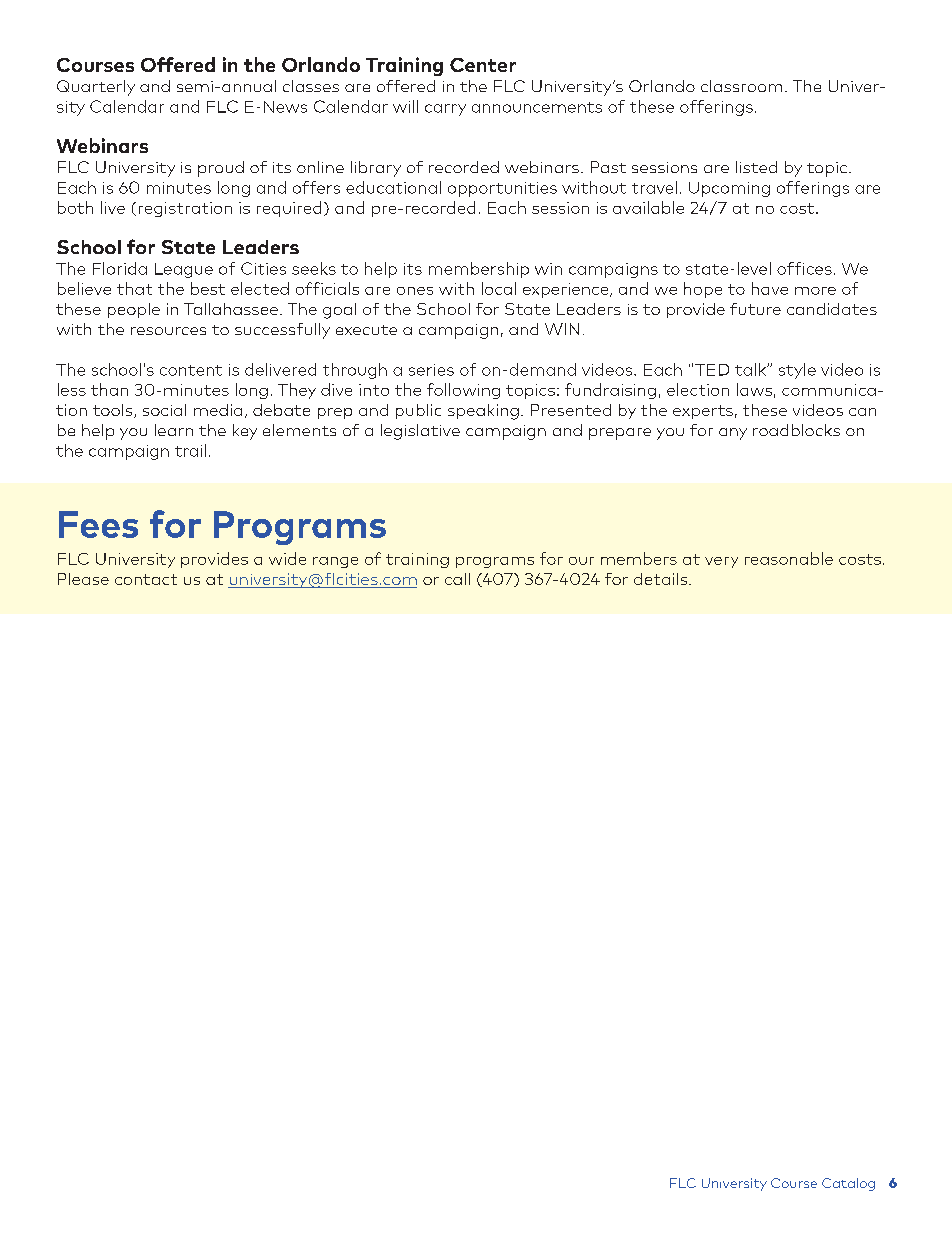  Describe the element at coordinates (83, 579) in the screenshot. I see `Please` at that location.
